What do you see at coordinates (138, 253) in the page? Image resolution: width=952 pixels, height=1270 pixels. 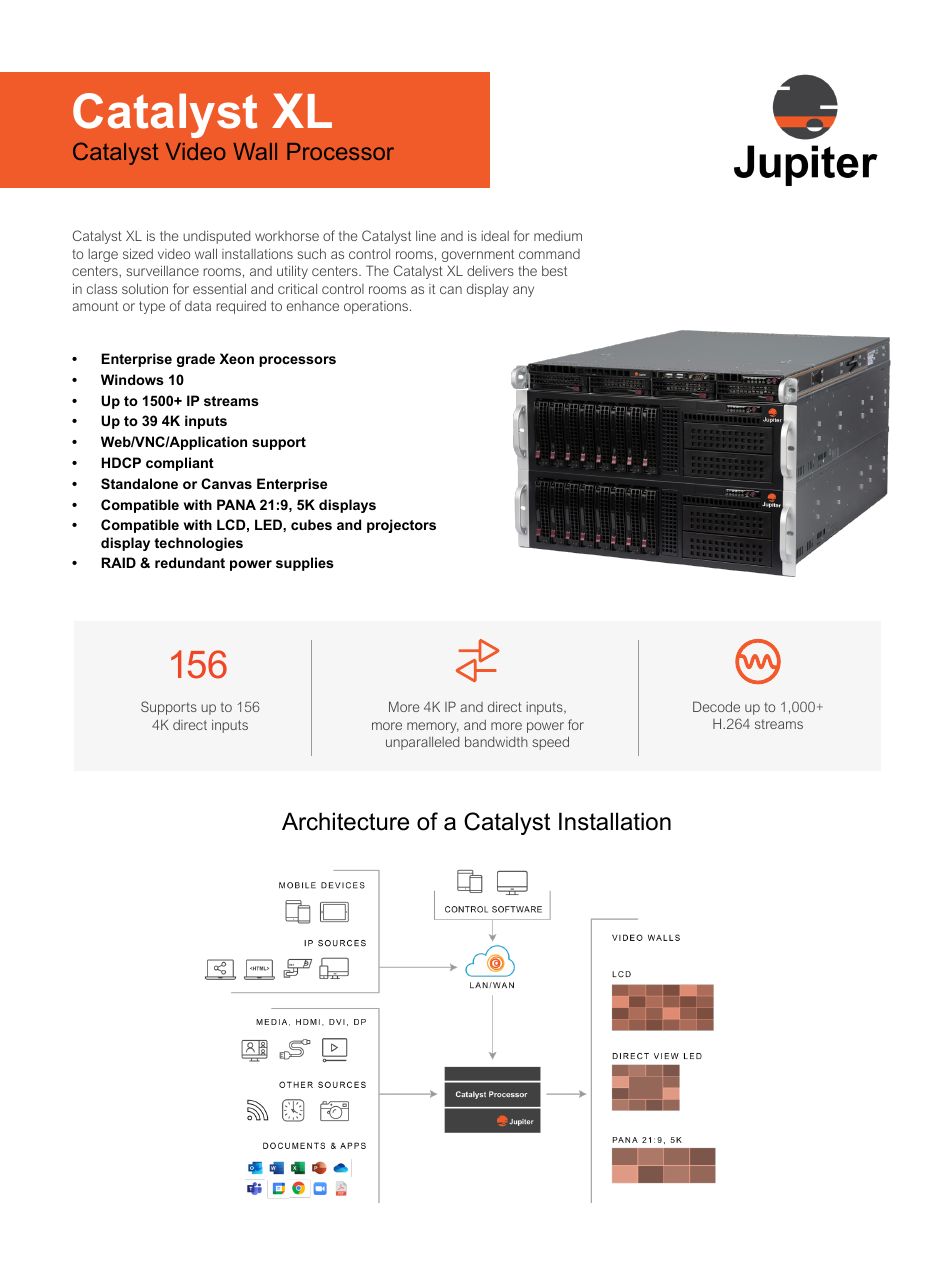 I see `sized` at bounding box center [138, 253].
